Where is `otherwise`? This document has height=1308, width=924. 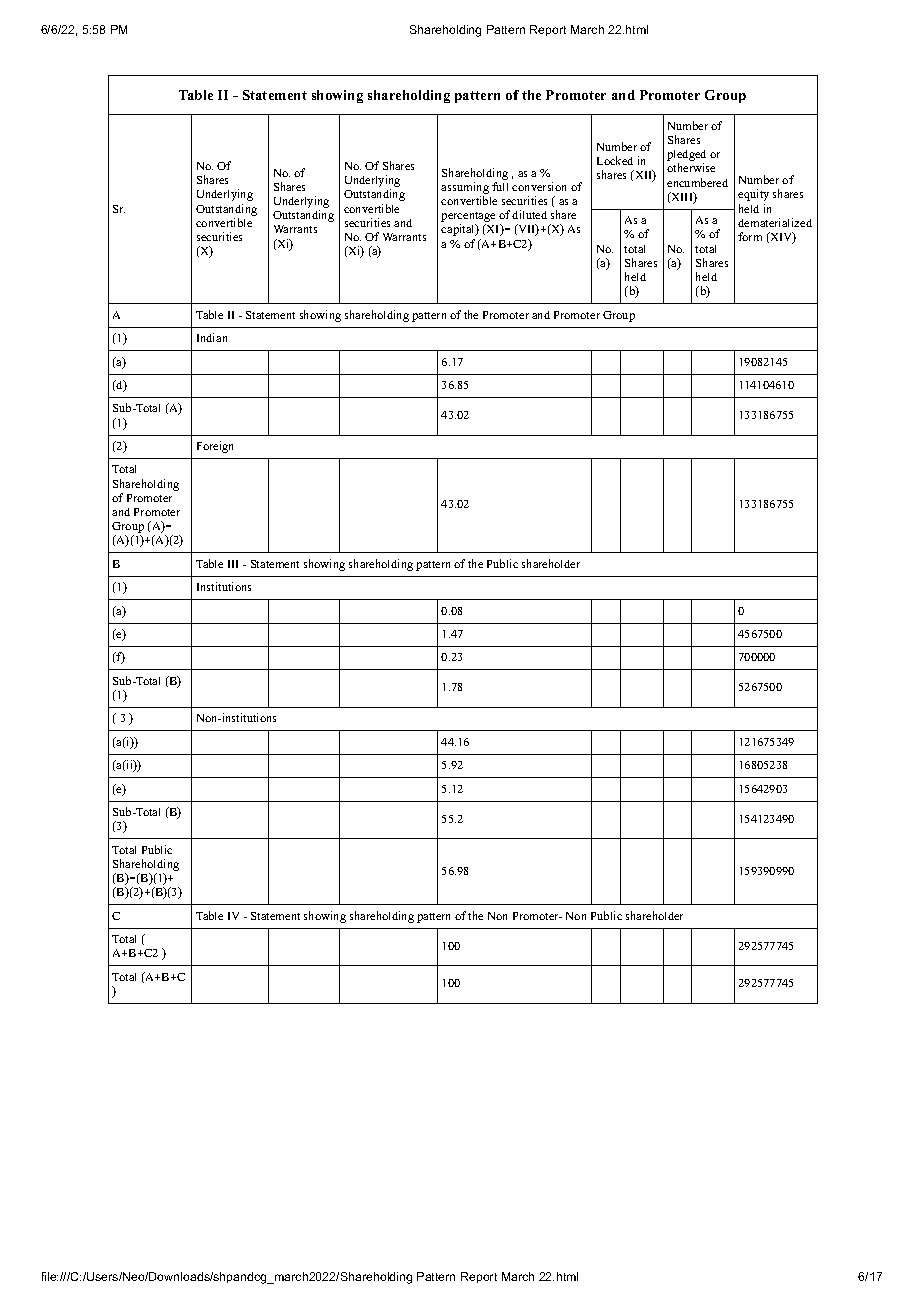
otherwise is located at coordinates (691, 167).
